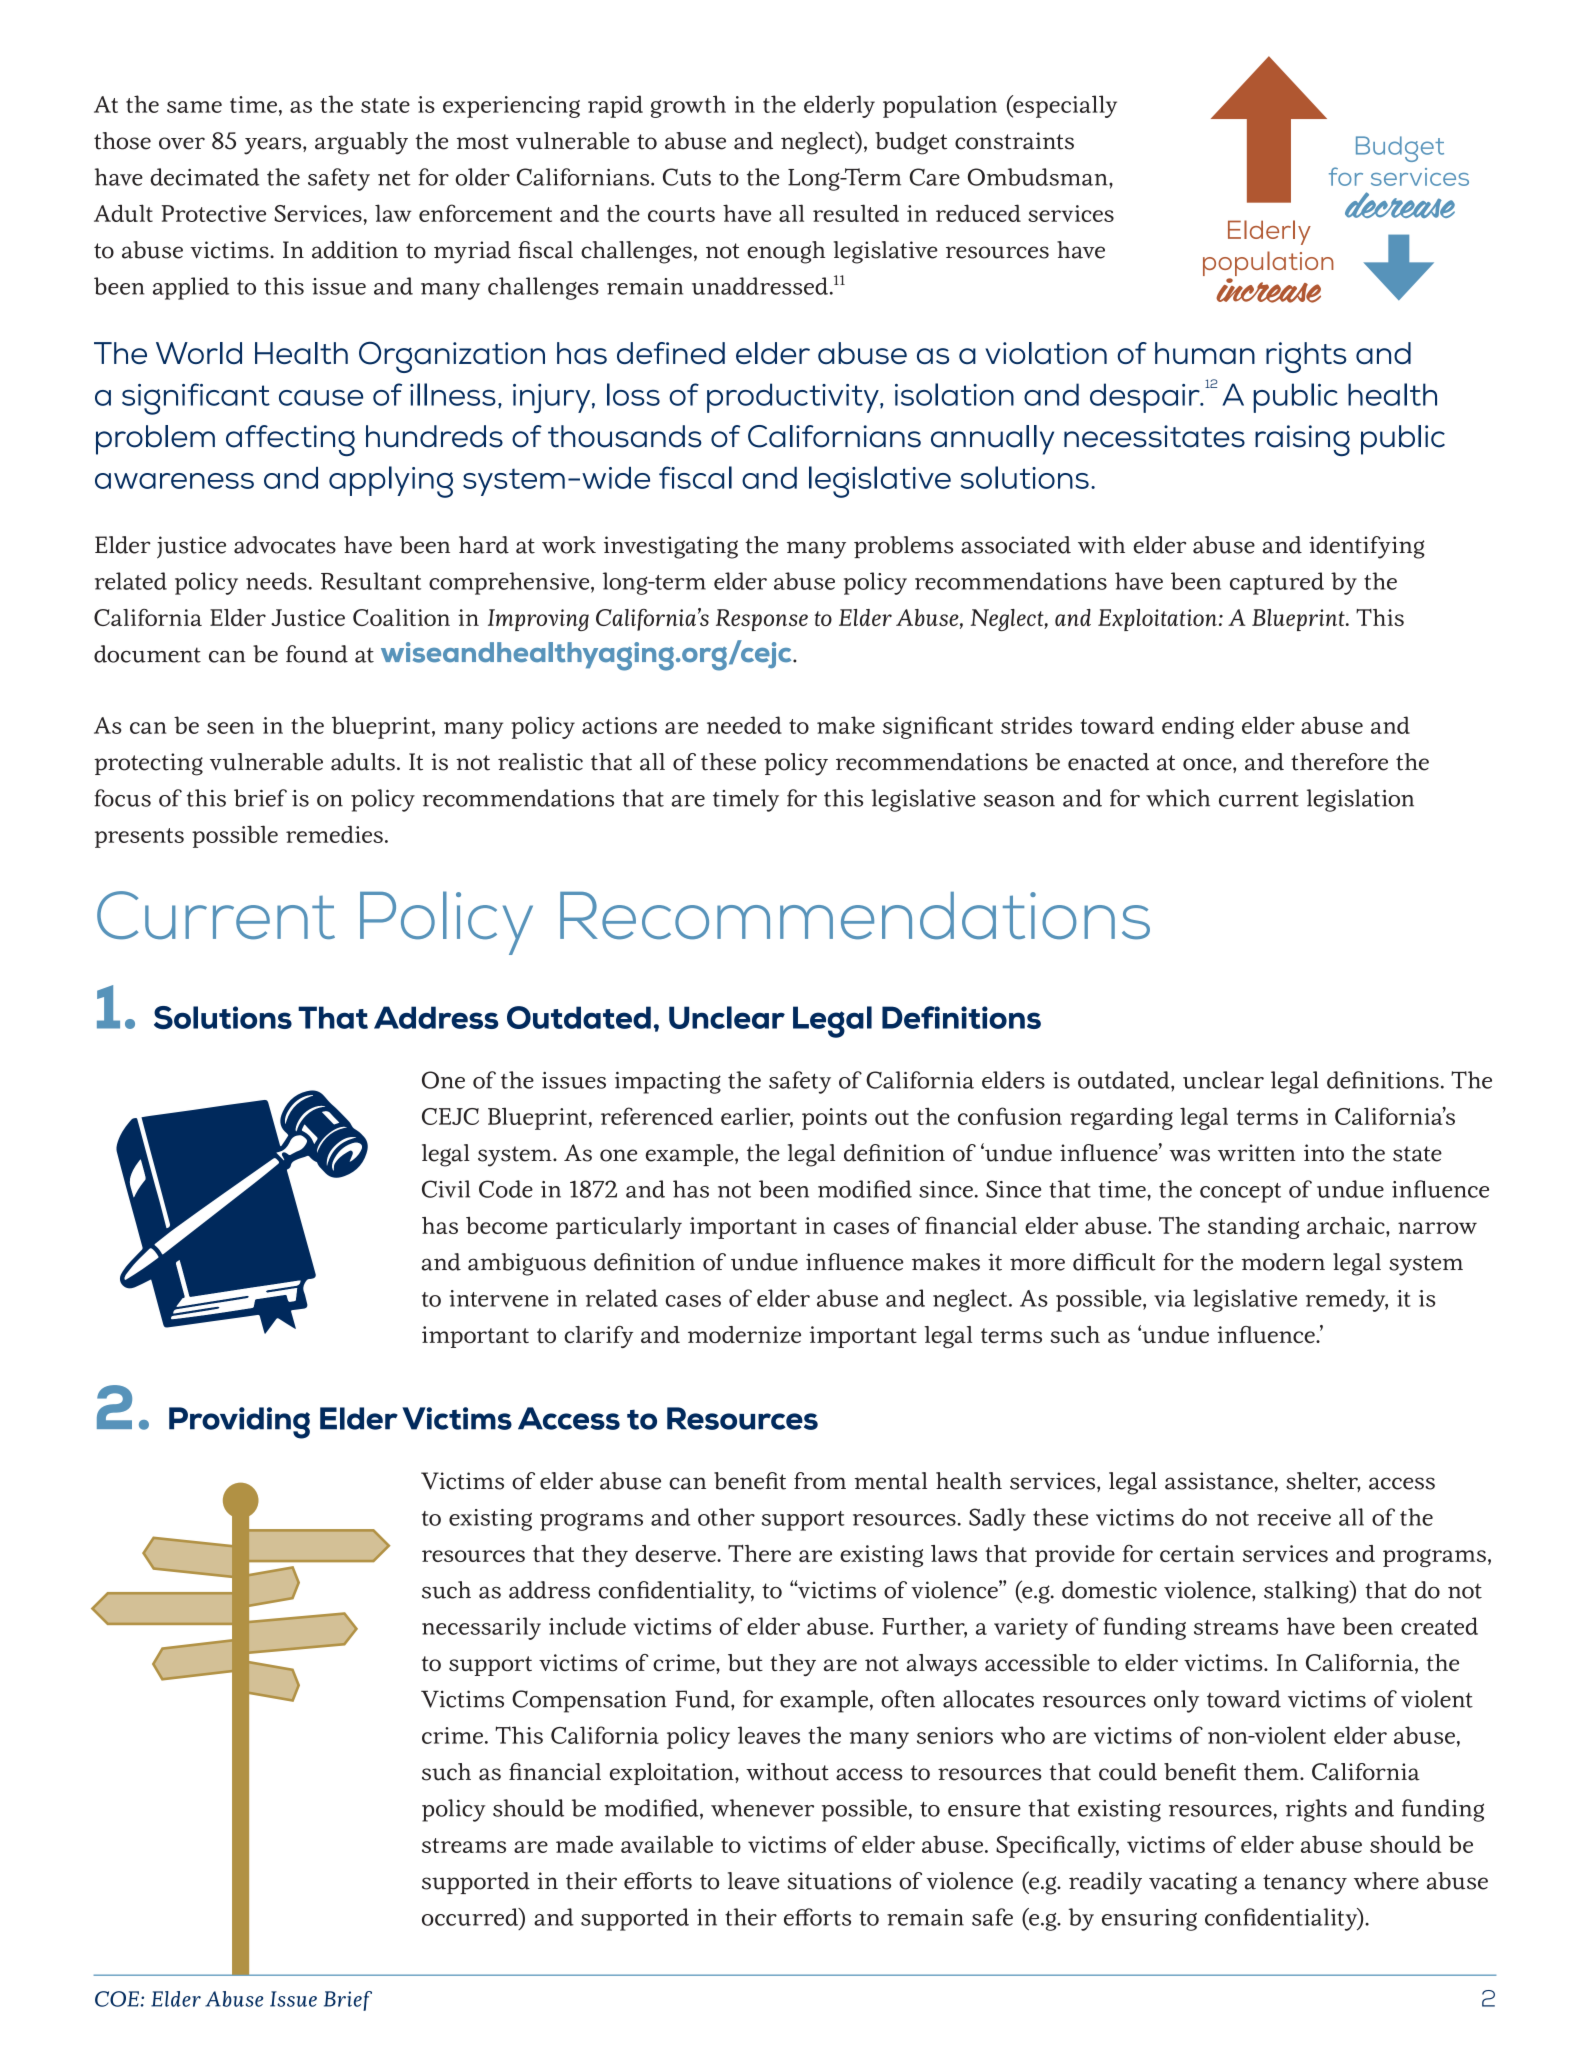  What do you see at coordinates (1253, 1227) in the screenshot?
I see `standing` at bounding box center [1253, 1227].
